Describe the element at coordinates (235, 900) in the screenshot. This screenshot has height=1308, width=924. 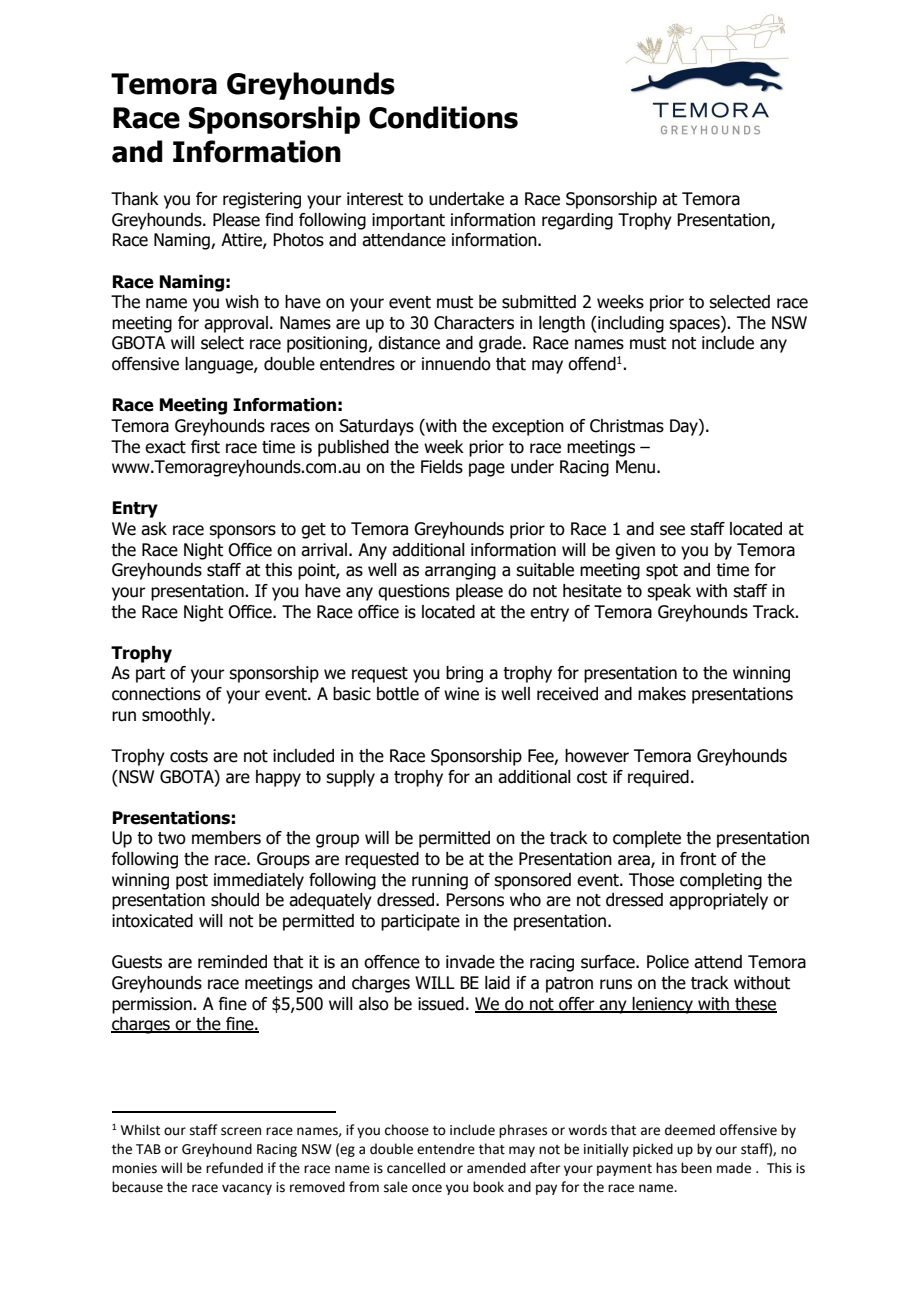
I see `should` at that location.
